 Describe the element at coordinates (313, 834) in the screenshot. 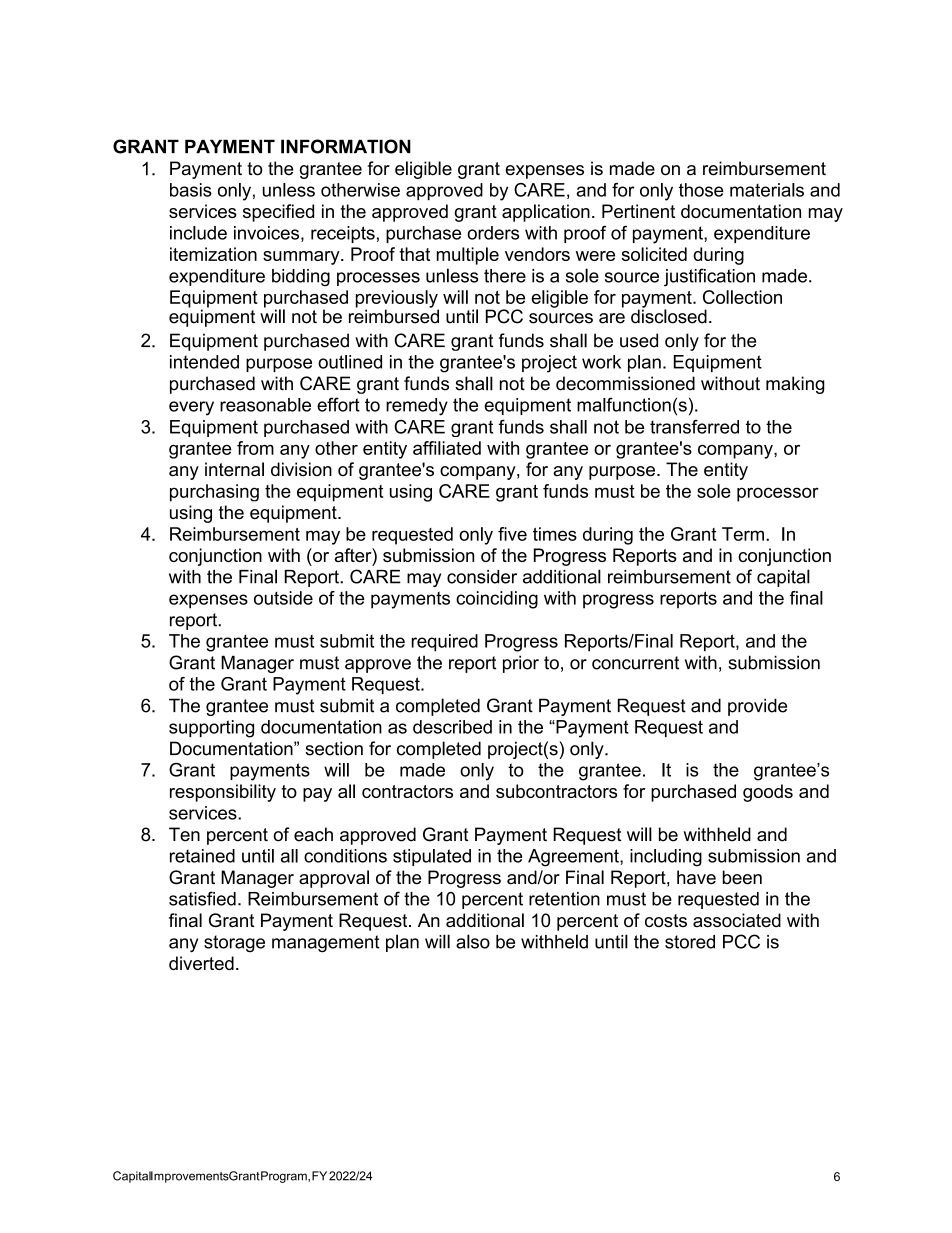

I see `each` at that location.
